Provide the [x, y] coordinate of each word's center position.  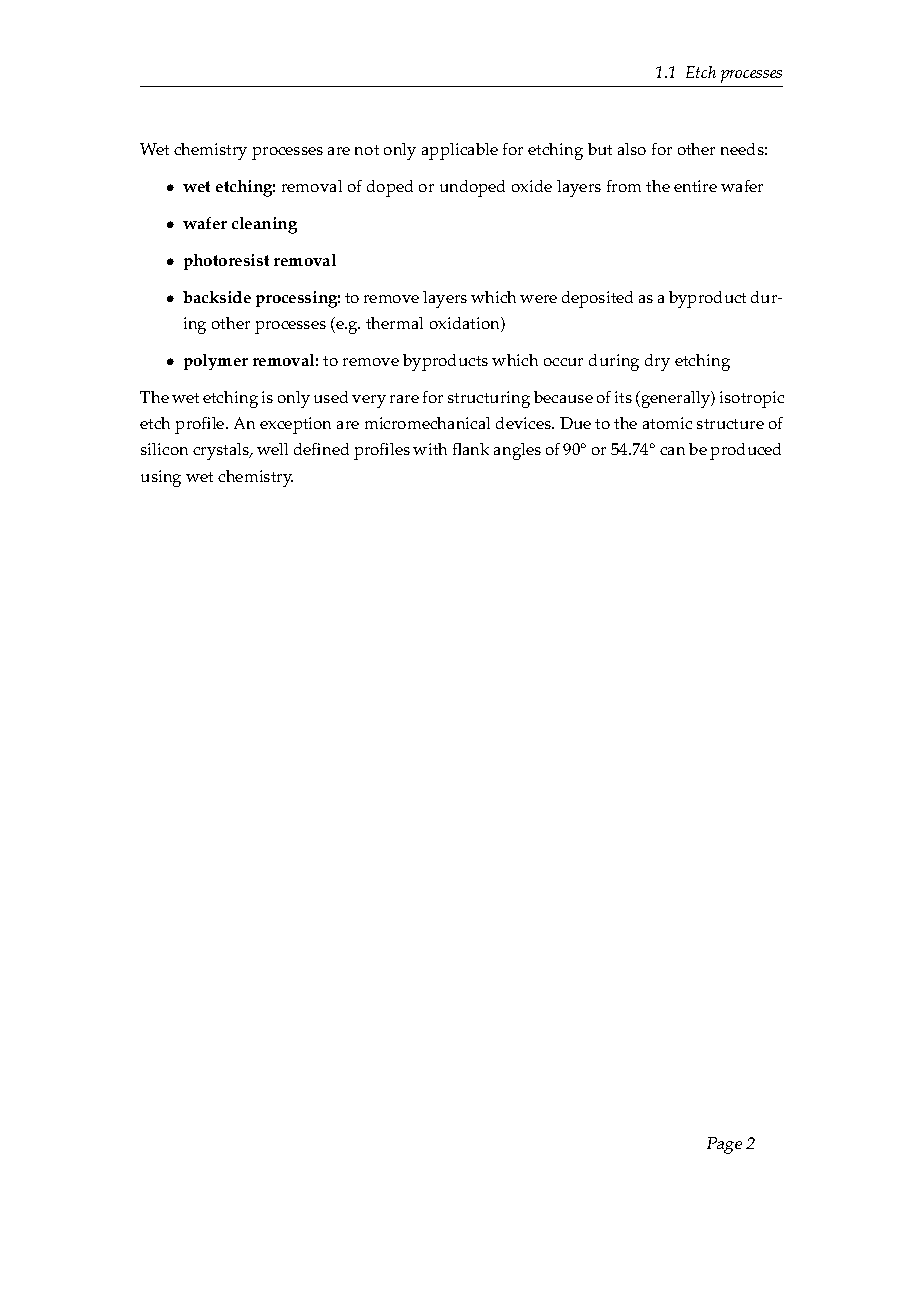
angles [517, 451]
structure [730, 424]
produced [745, 451]
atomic [667, 423]
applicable [460, 151]
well [272, 449]
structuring [489, 399]
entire [695, 186]
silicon [164, 449]
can [672, 451]
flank [471, 449]
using [161, 478]
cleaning [264, 225]
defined [321, 449]
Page [724, 1145]
